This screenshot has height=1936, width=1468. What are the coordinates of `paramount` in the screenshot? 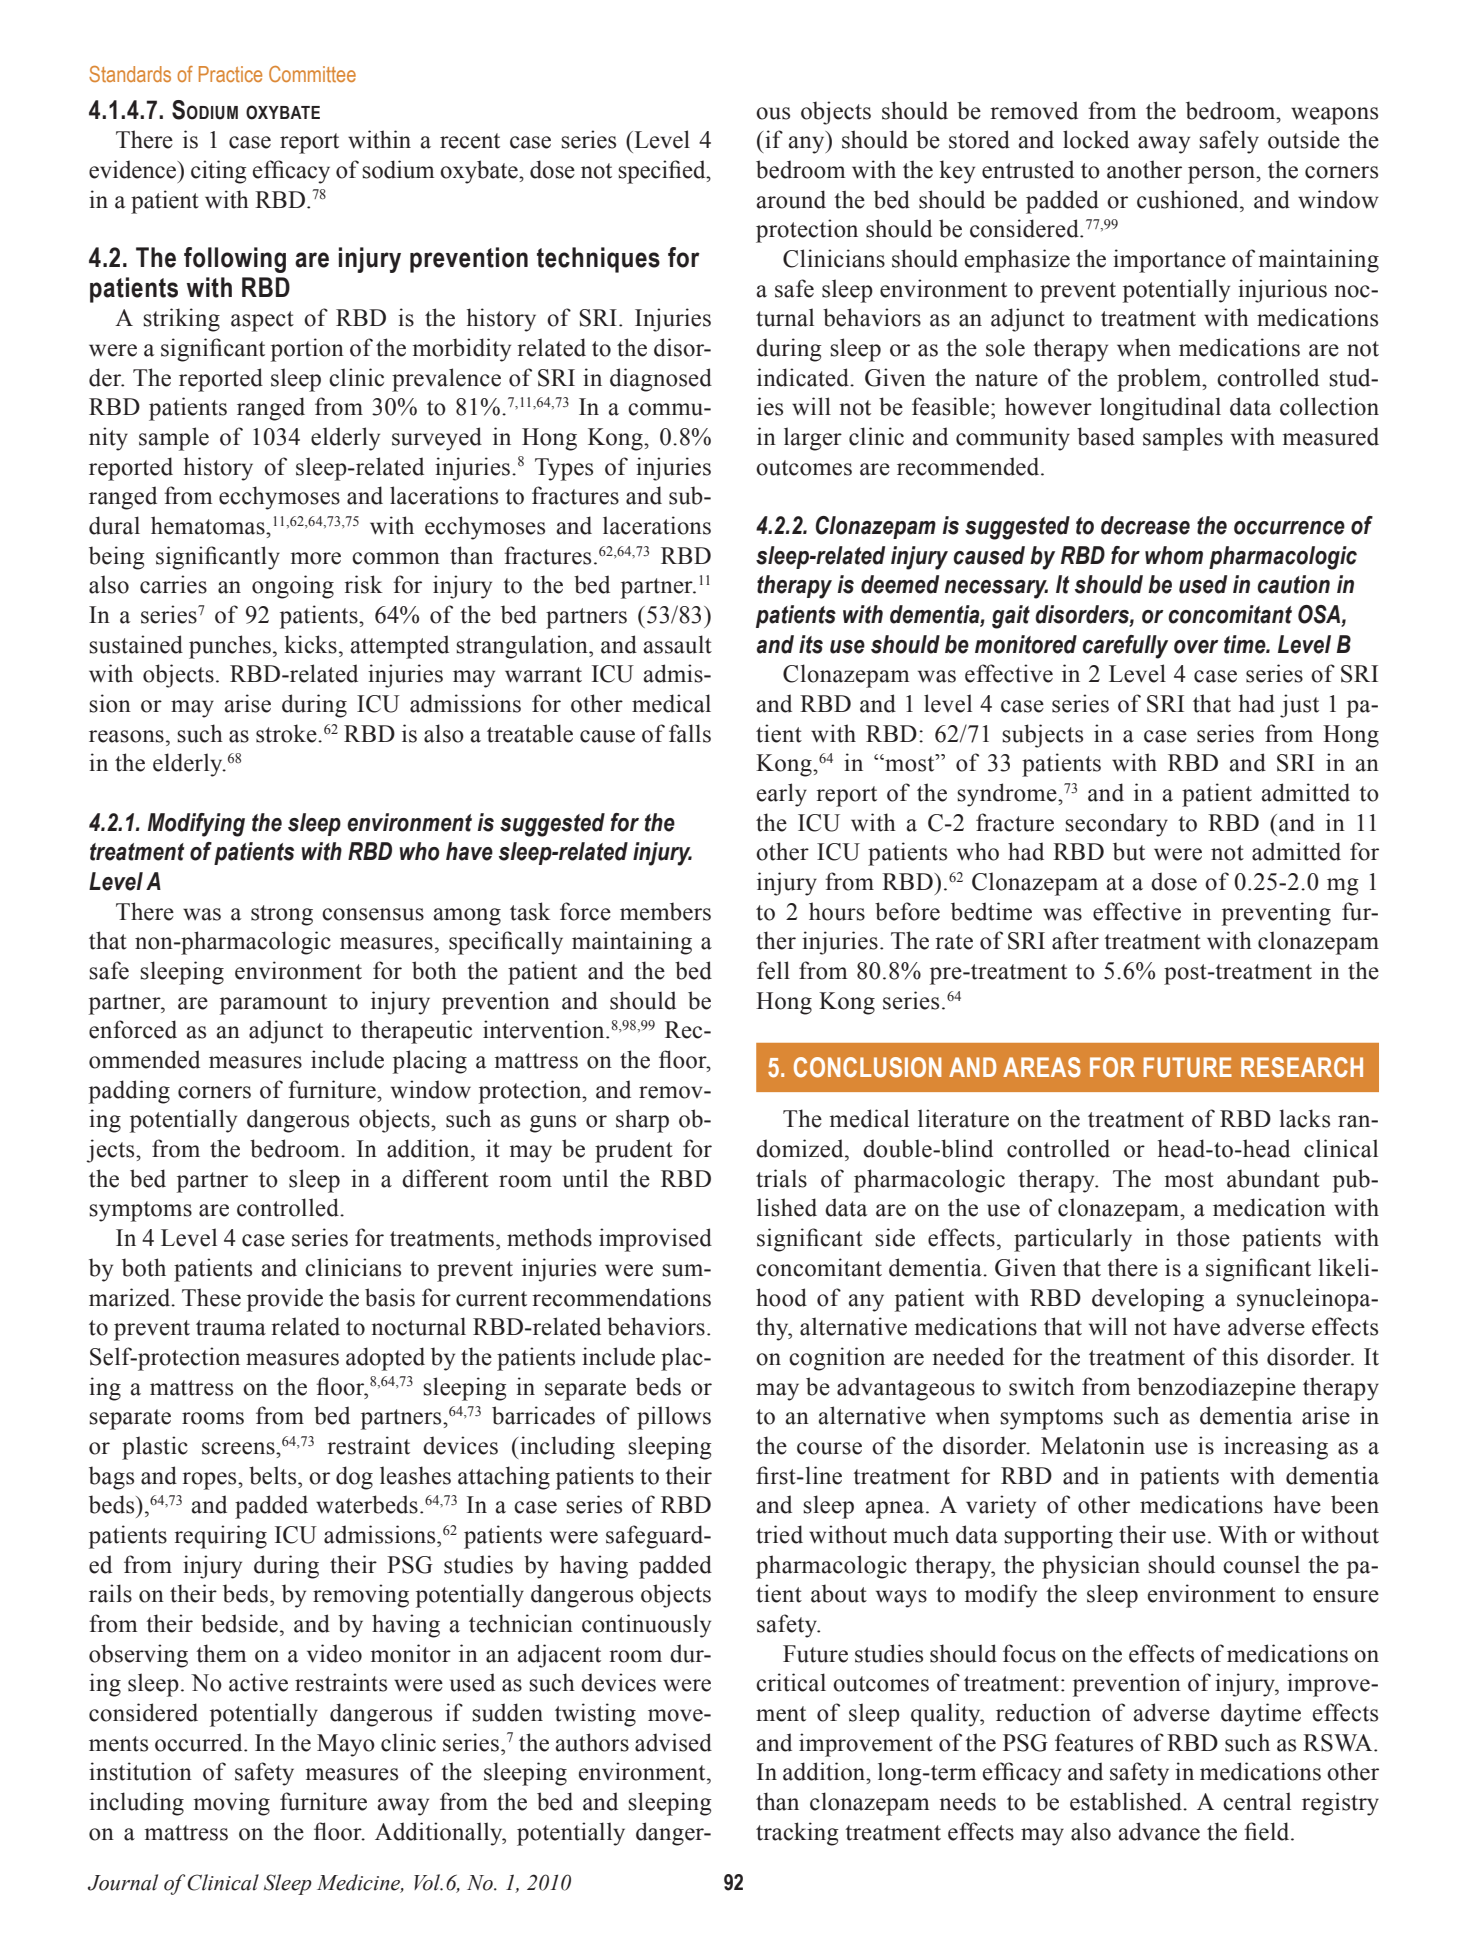 It's located at (273, 1004).
